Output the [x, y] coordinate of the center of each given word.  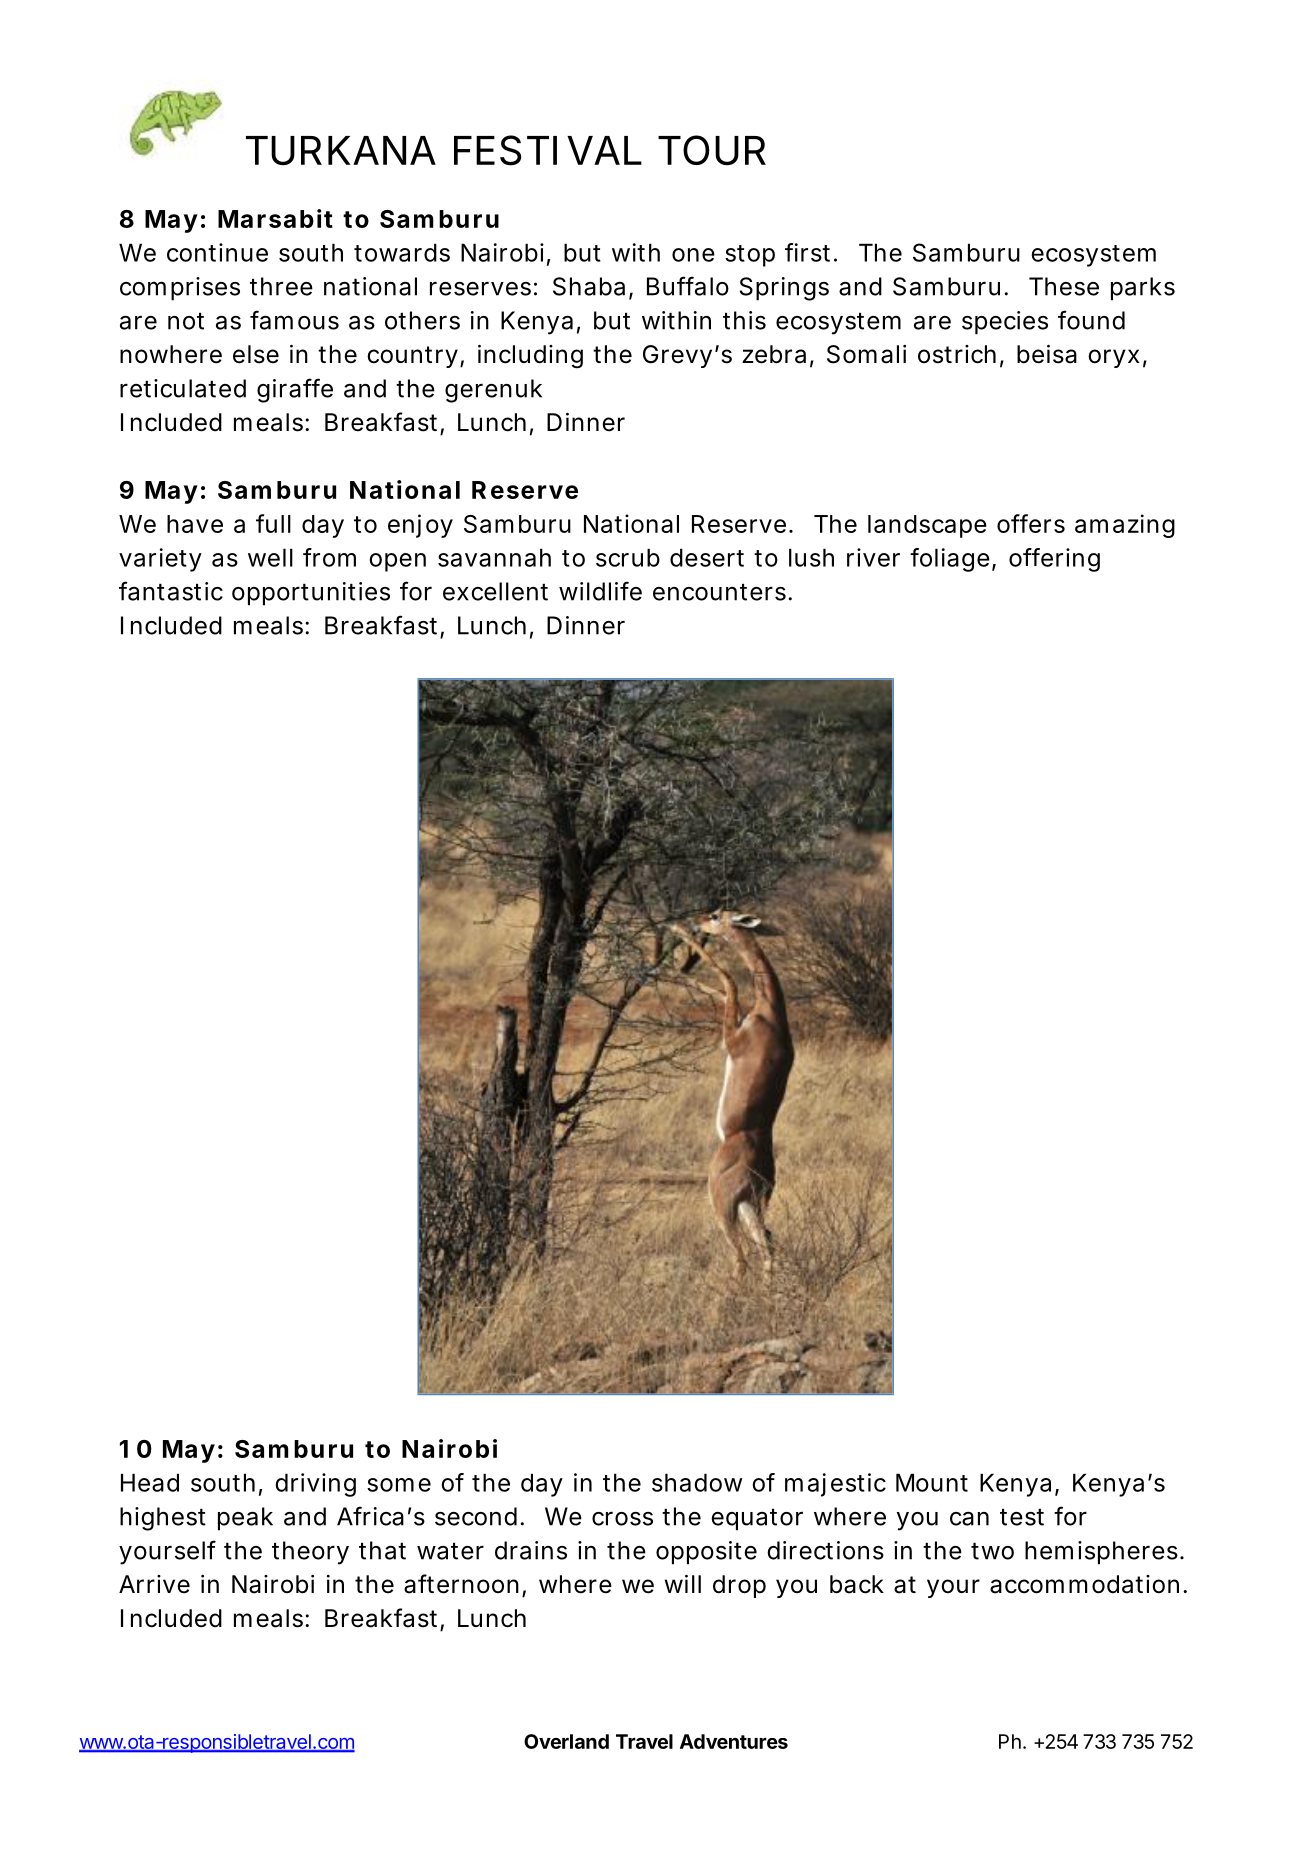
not [186, 321]
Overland [566, 1741]
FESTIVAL [545, 150]
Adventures [734, 1741]
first [807, 252]
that [382, 1550]
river [873, 557]
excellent [495, 591]
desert [707, 557]
